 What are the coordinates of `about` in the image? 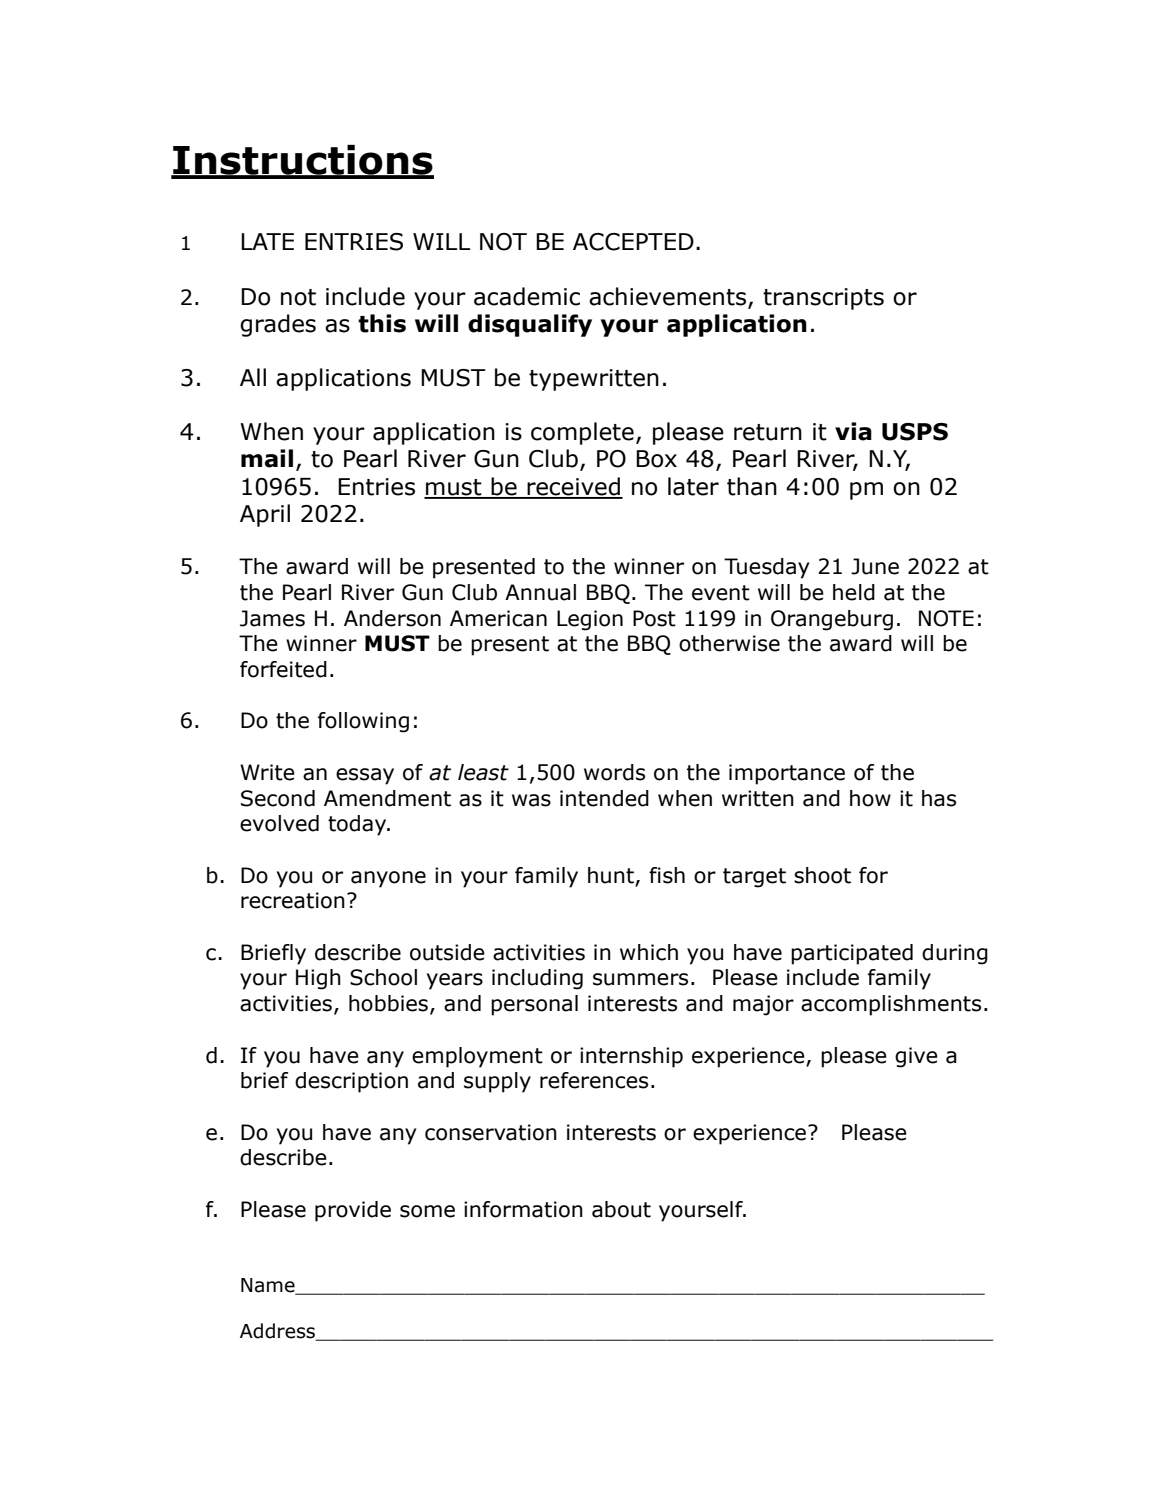 It's located at (621, 1209).
